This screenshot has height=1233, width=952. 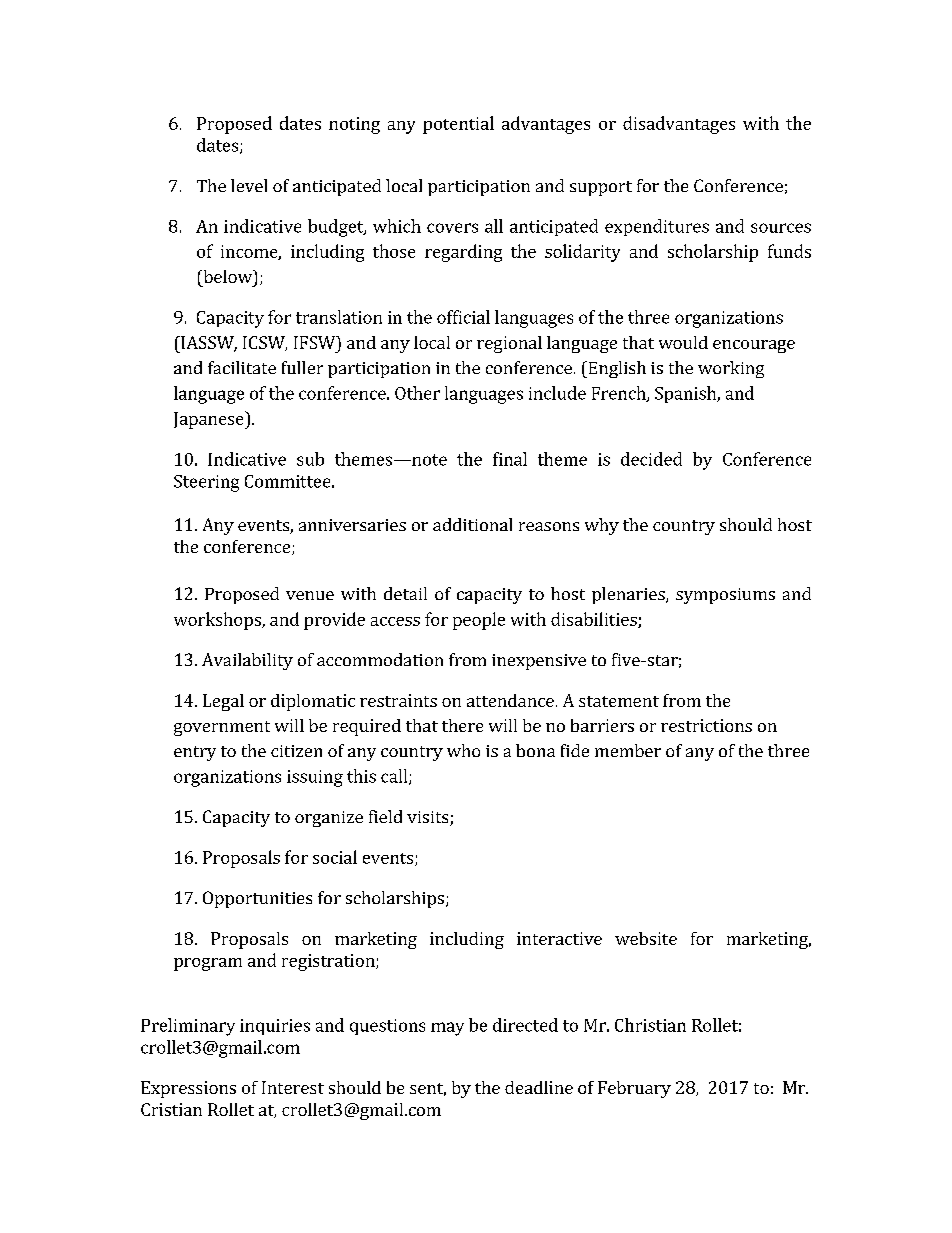 What do you see at coordinates (472, 524) in the screenshot?
I see `additional` at bounding box center [472, 524].
